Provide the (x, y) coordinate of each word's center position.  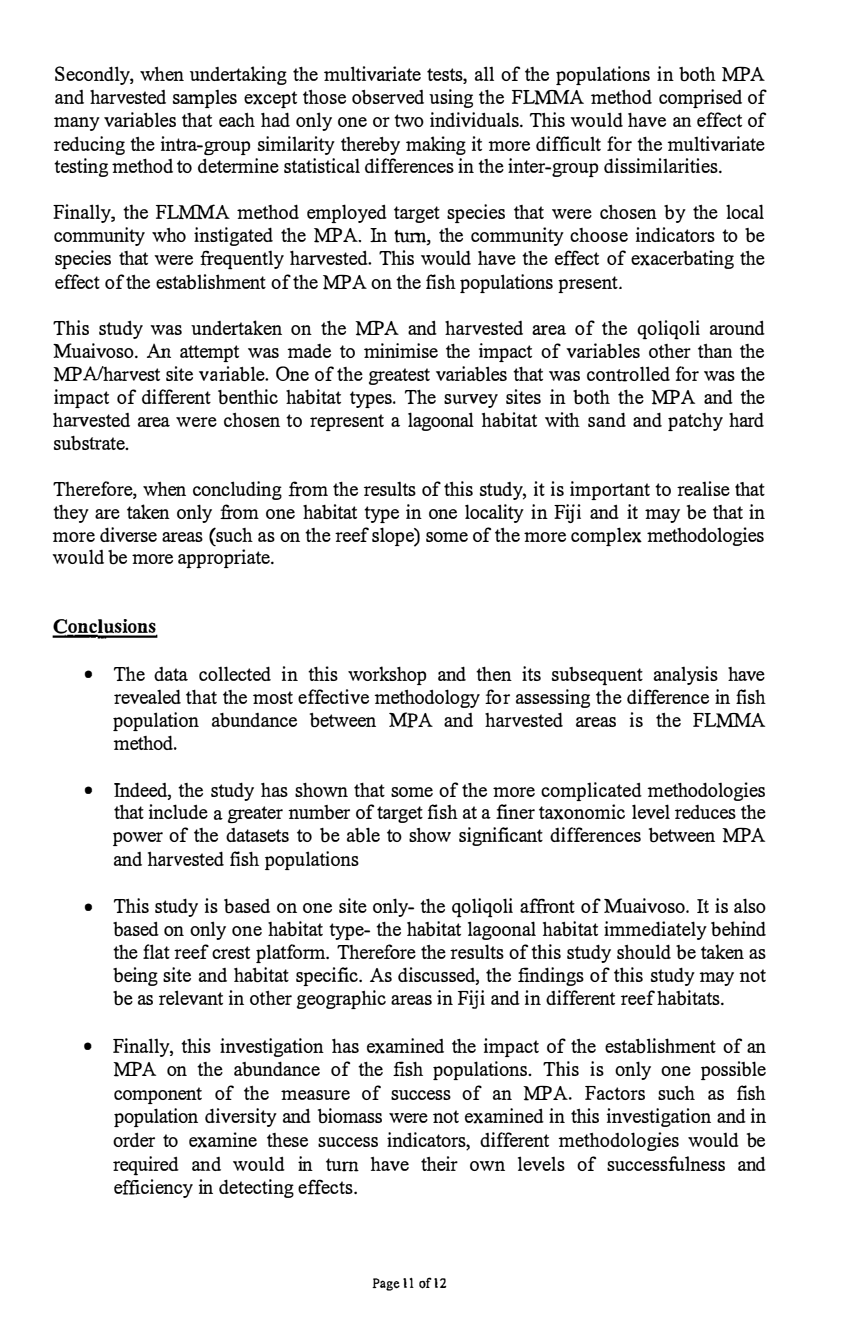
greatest (399, 376)
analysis (685, 675)
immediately (655, 930)
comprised (700, 98)
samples (205, 99)
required (146, 1166)
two (409, 120)
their (439, 1163)
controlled (628, 374)
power (138, 839)
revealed (147, 696)
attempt (209, 353)
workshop (387, 675)
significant (501, 836)
